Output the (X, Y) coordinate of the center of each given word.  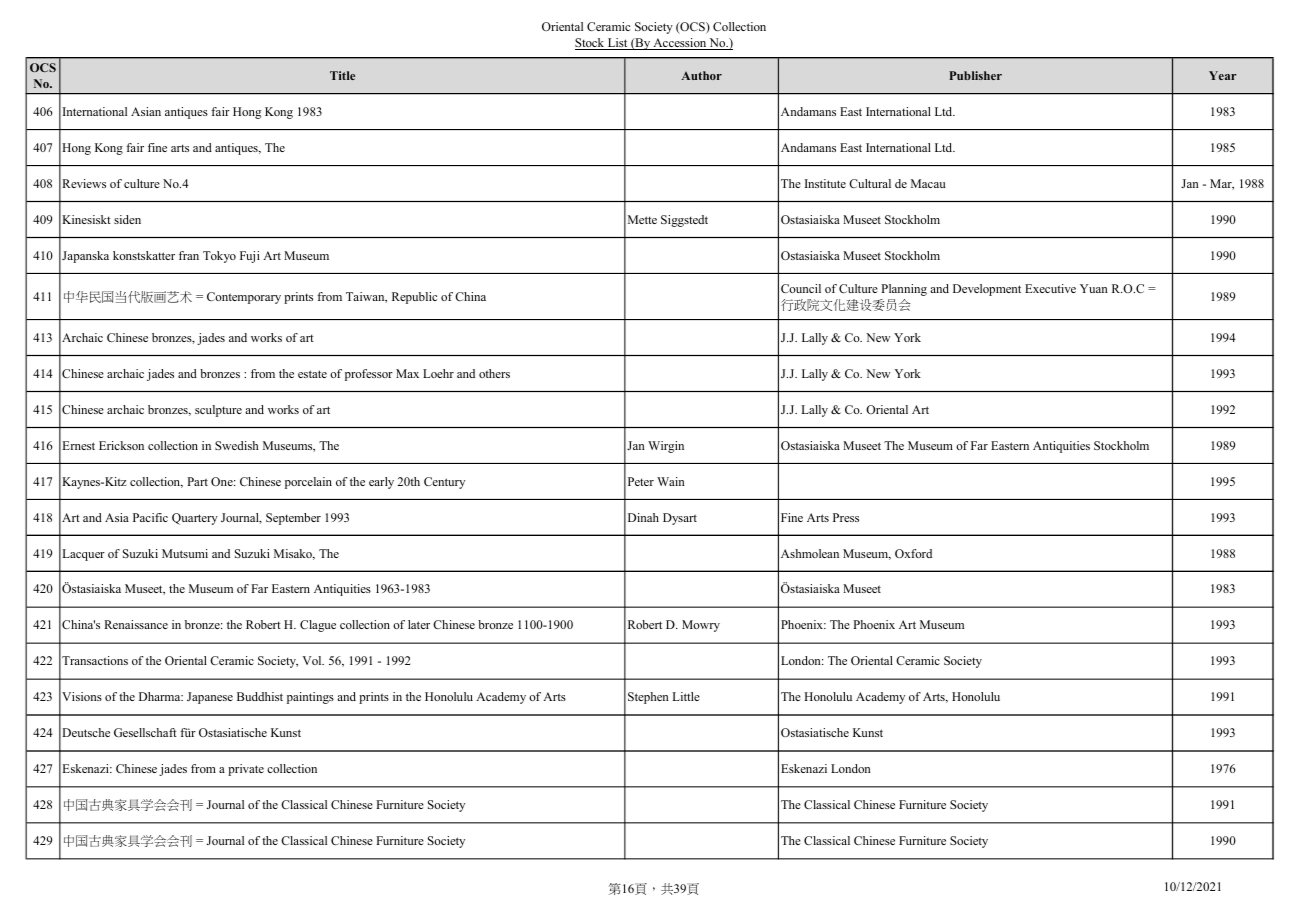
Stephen (648, 698)
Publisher (975, 75)
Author (701, 75)
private (246, 770)
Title (342, 75)
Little (686, 696)
